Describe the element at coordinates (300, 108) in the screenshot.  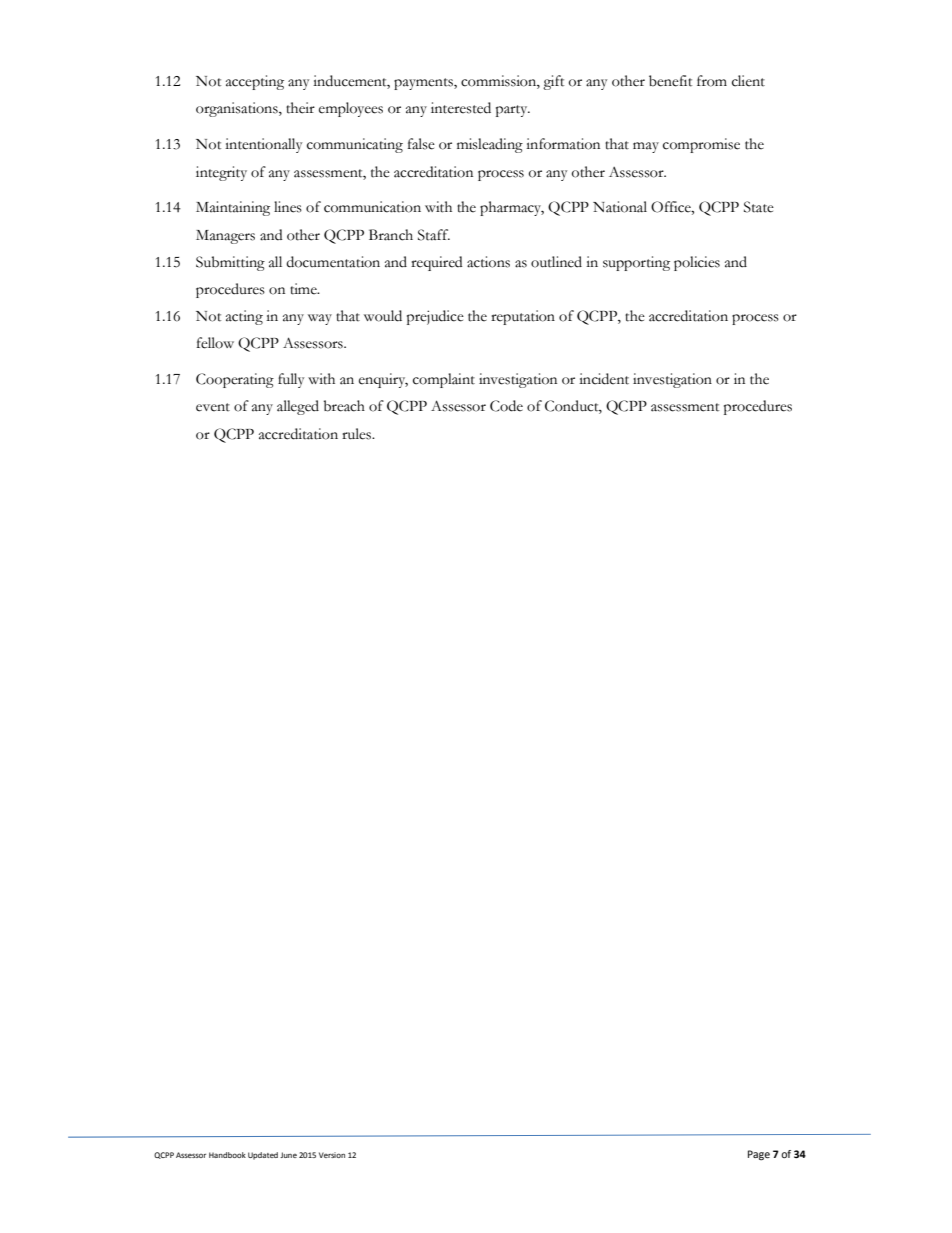
I see `their` at that location.
